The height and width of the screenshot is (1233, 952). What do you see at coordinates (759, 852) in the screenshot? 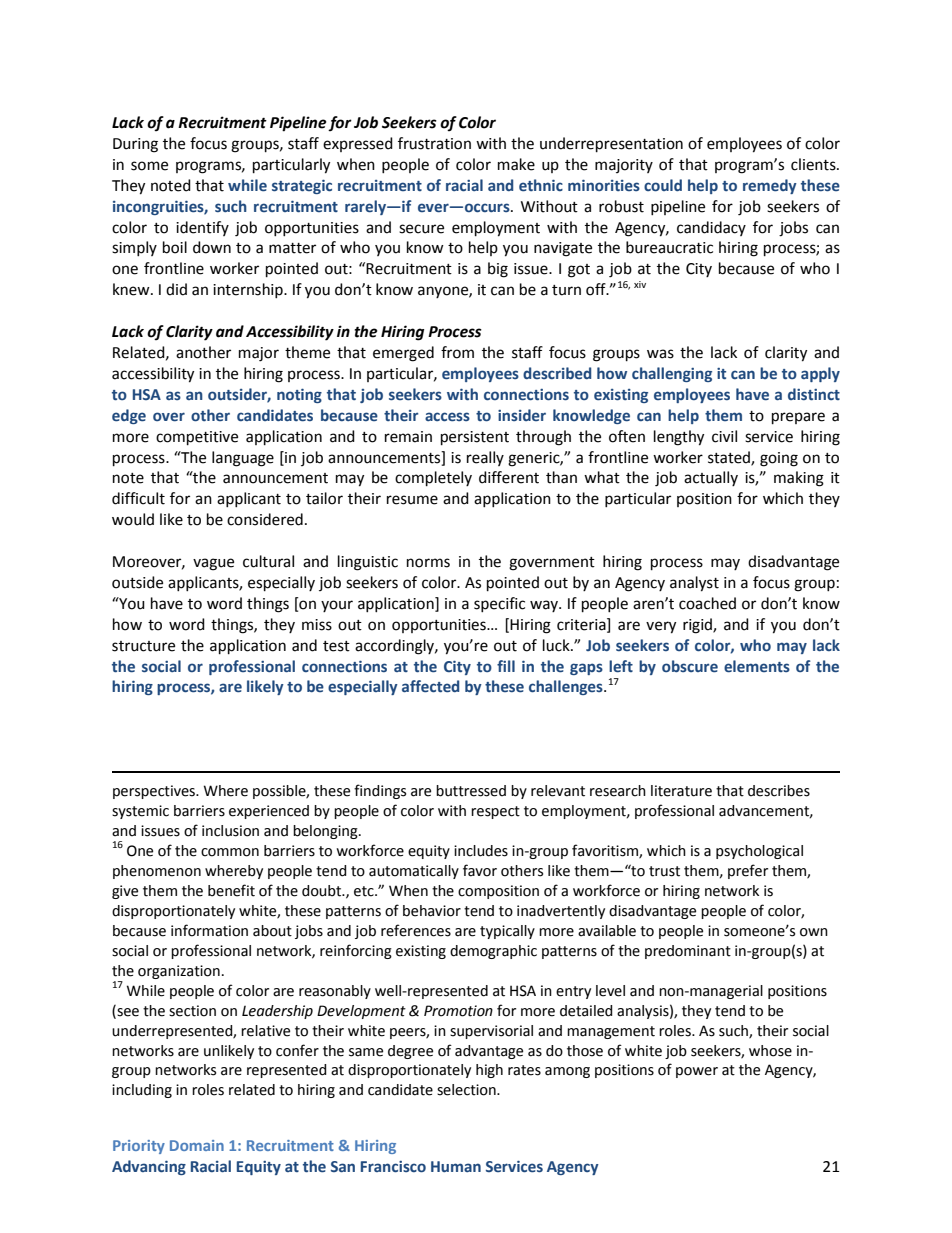
I see `psychological` at bounding box center [759, 852].
